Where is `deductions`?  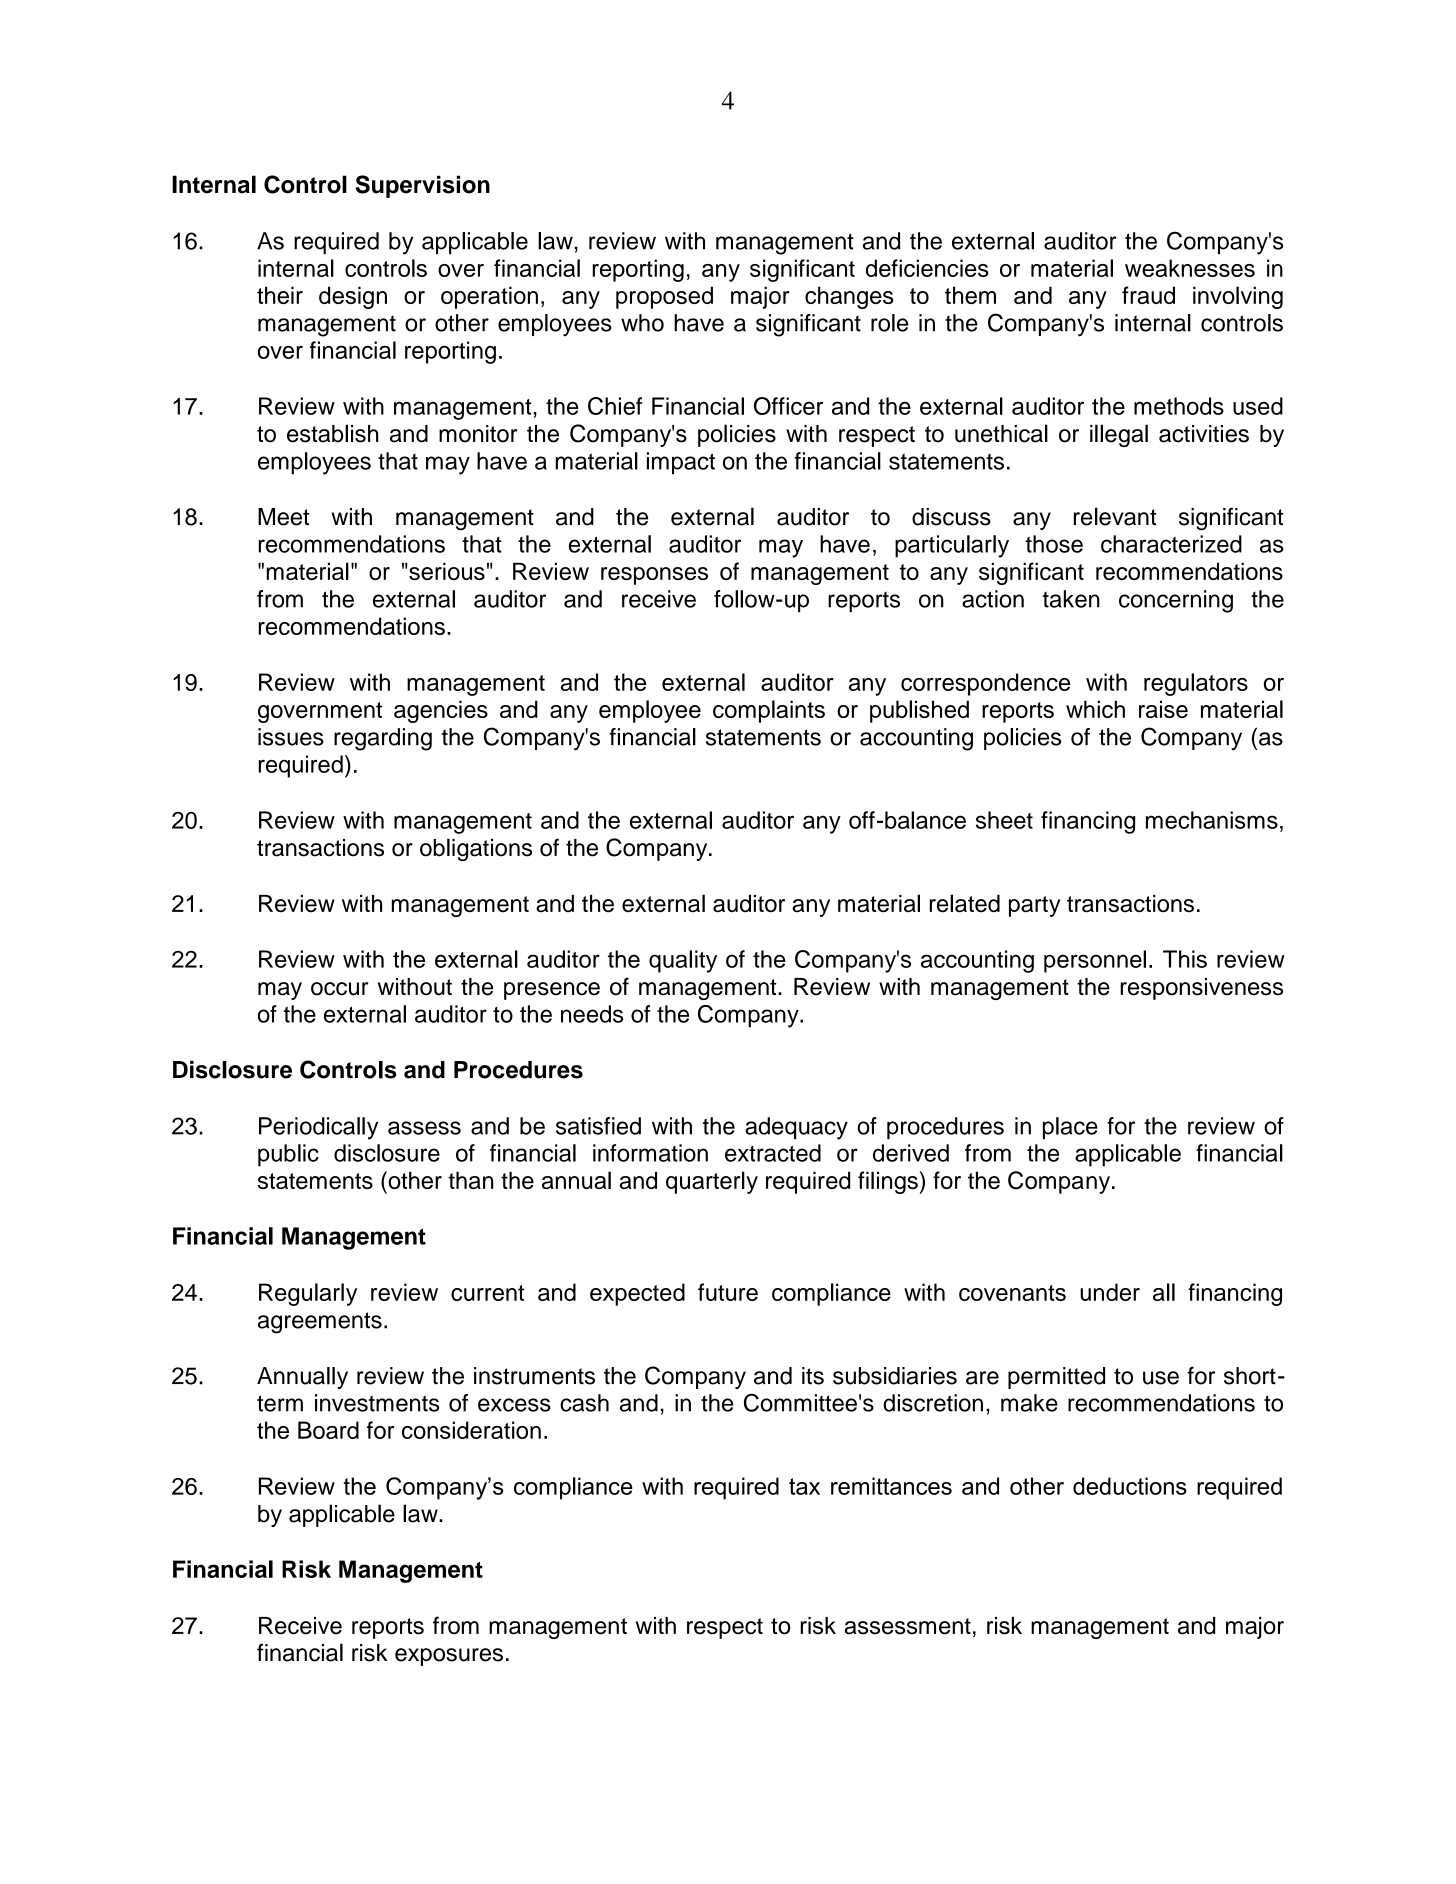
deductions is located at coordinates (1130, 1486).
